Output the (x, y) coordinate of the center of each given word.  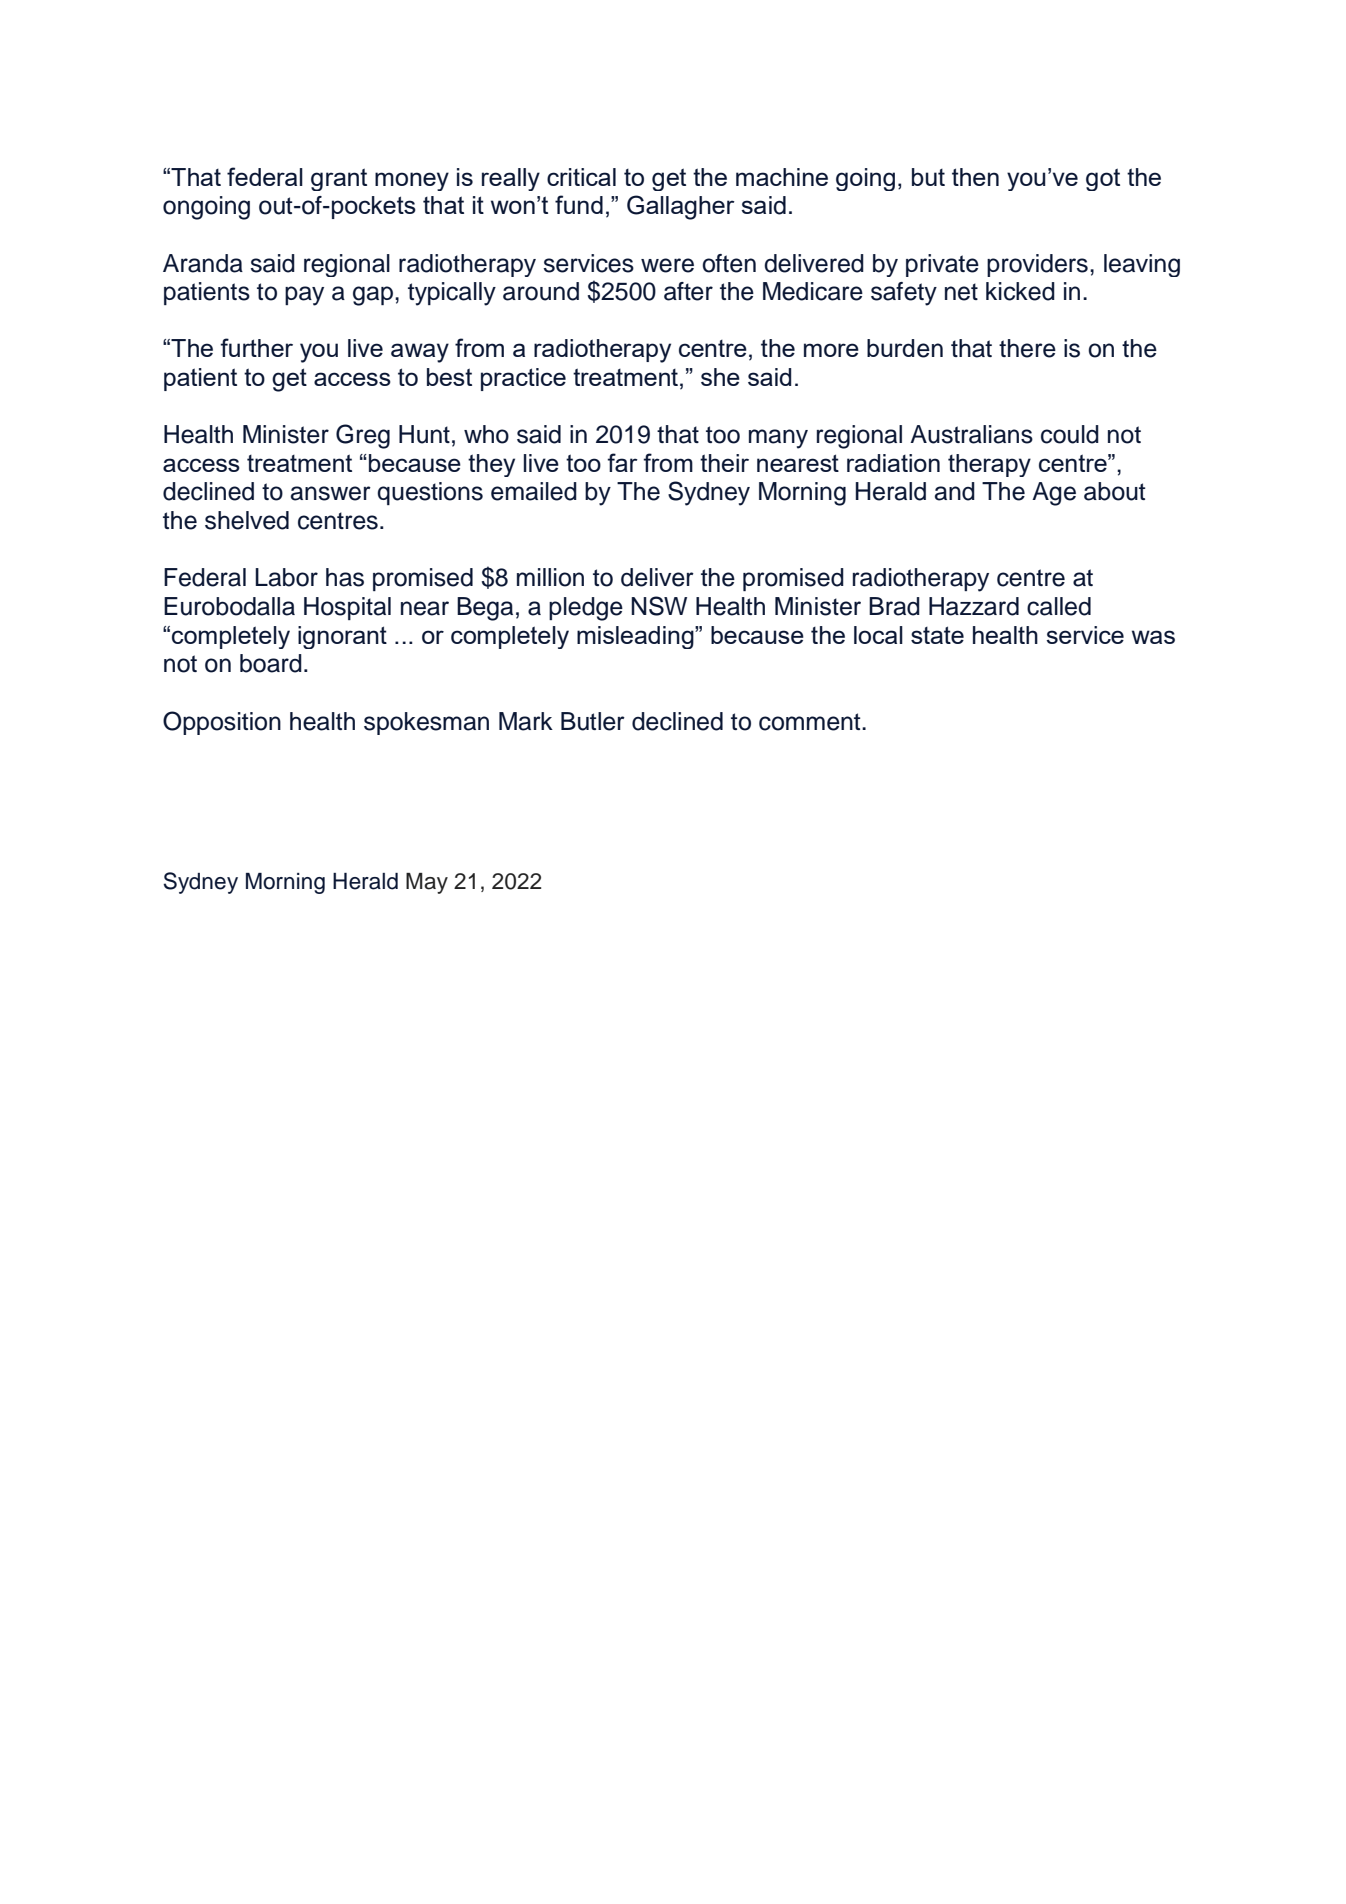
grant (339, 179)
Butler (593, 721)
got (1103, 179)
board (271, 663)
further (256, 347)
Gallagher (681, 207)
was (1153, 637)
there (1027, 348)
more (831, 350)
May (427, 883)
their (724, 463)
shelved (247, 520)
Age (1054, 494)
